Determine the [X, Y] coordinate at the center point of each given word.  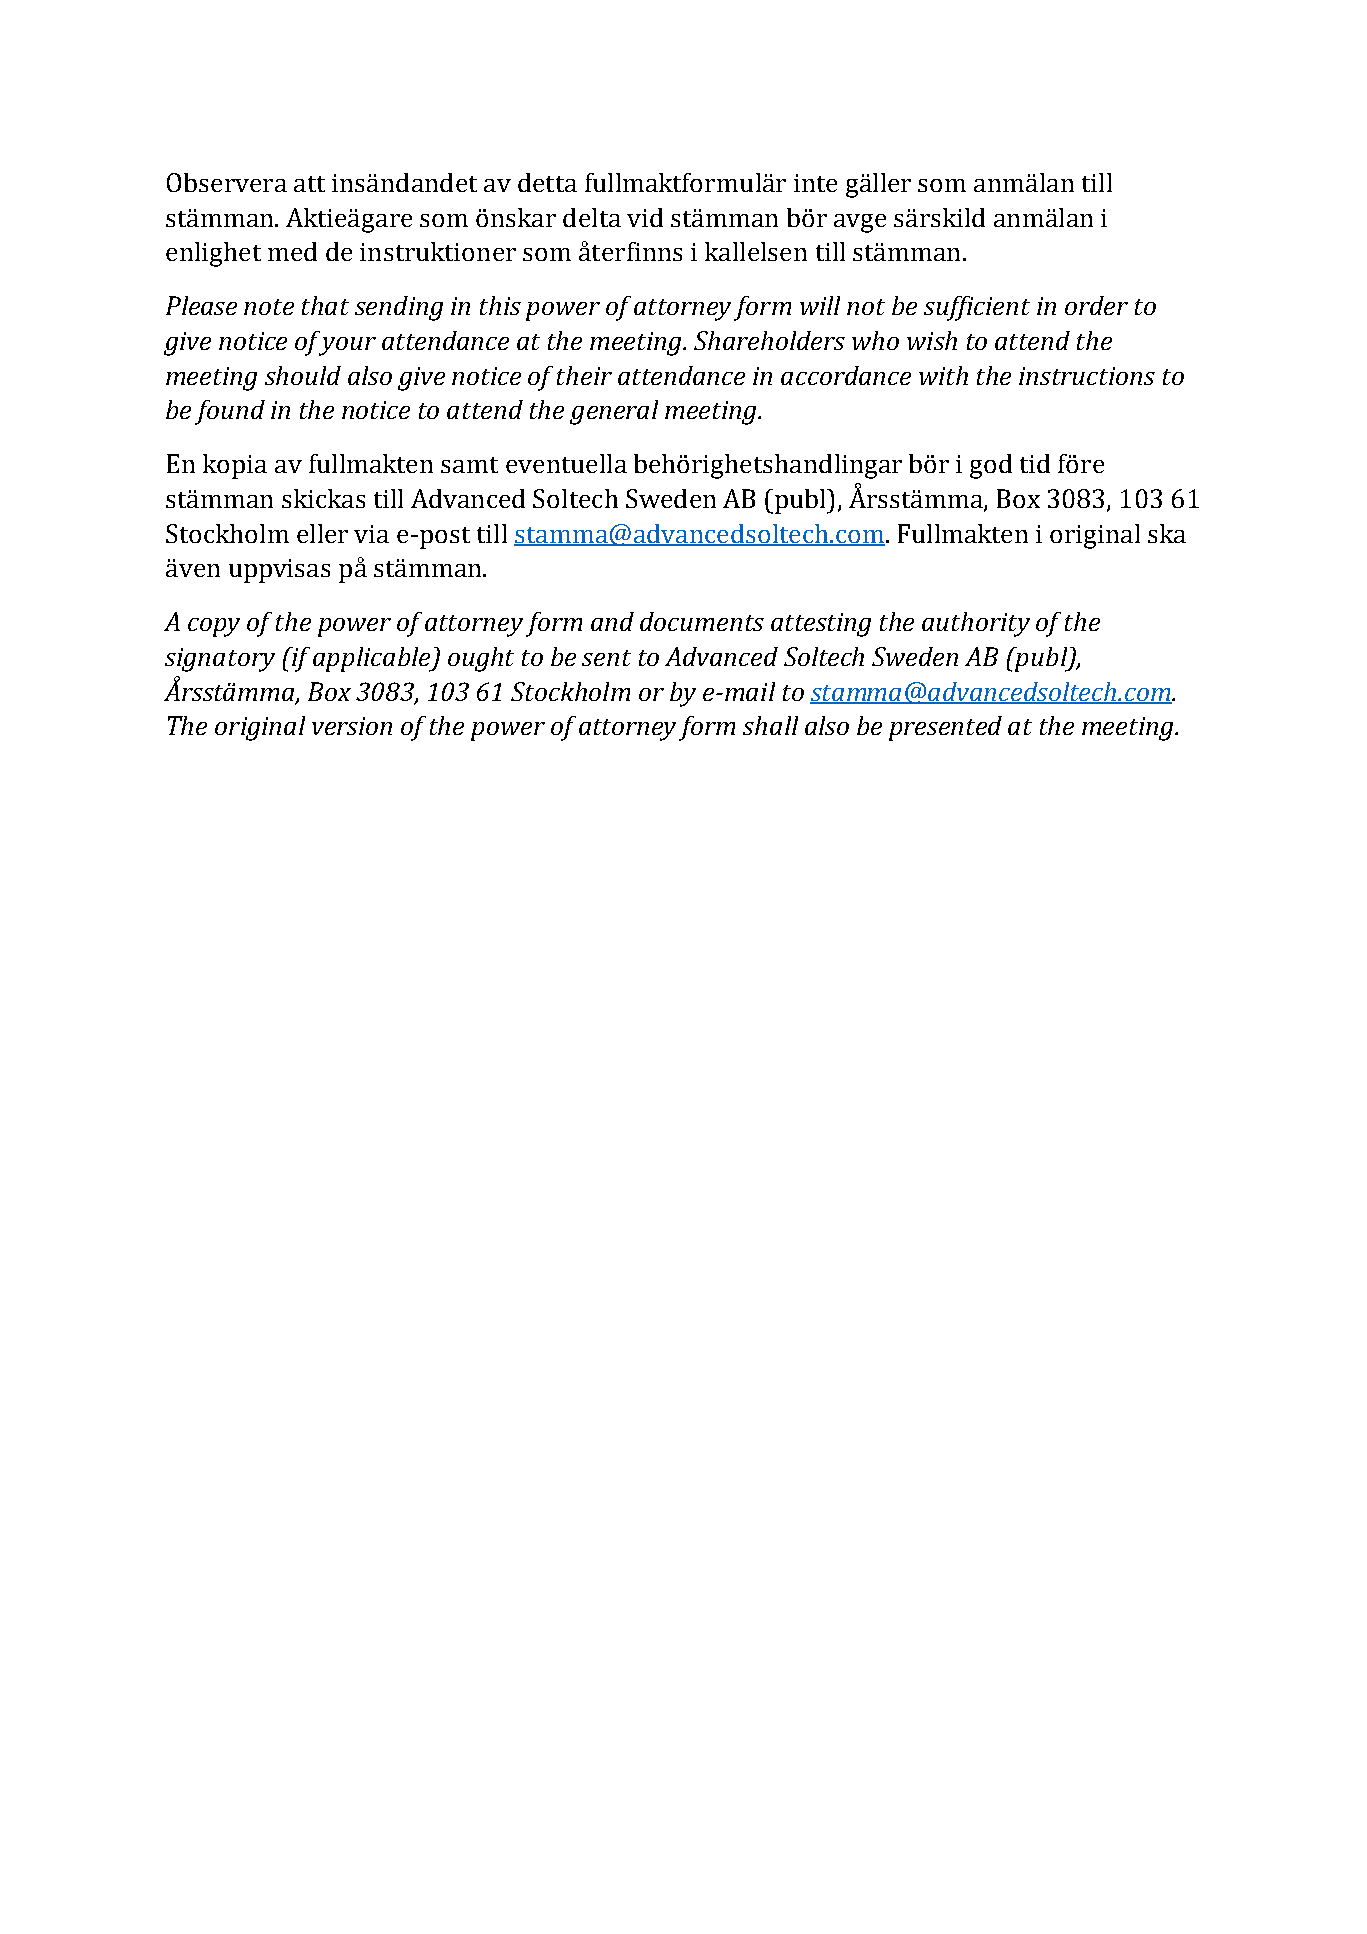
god [991, 466]
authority [976, 624]
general [614, 412]
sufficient [977, 308]
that [325, 305]
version [352, 726]
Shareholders [769, 340]
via [371, 534]
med [292, 251]
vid [645, 217]
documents [702, 621]
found [230, 412]
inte [815, 183]
